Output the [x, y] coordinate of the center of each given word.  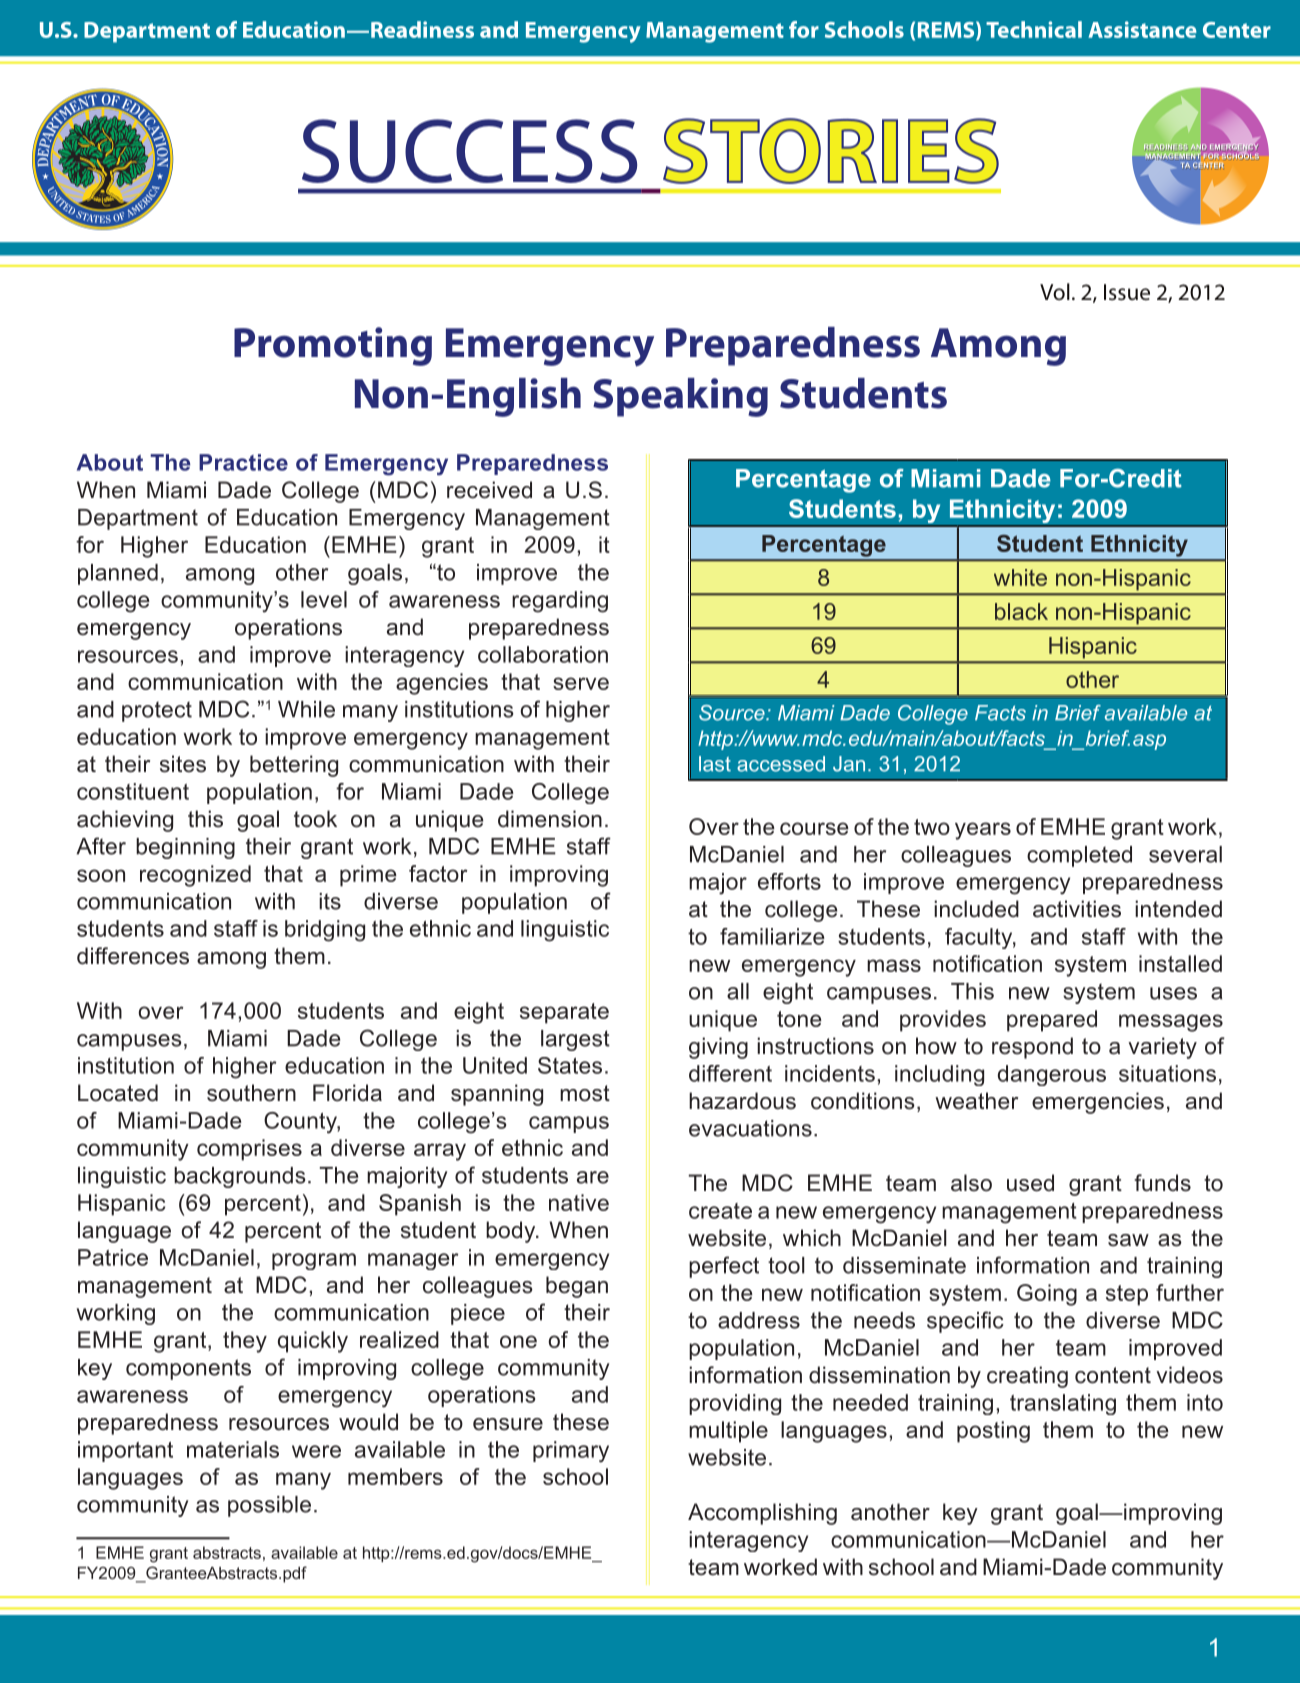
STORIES [831, 151]
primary [571, 1452]
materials [233, 1449]
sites [183, 764]
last [715, 764]
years [983, 831]
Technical [1034, 29]
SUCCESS [469, 151]
